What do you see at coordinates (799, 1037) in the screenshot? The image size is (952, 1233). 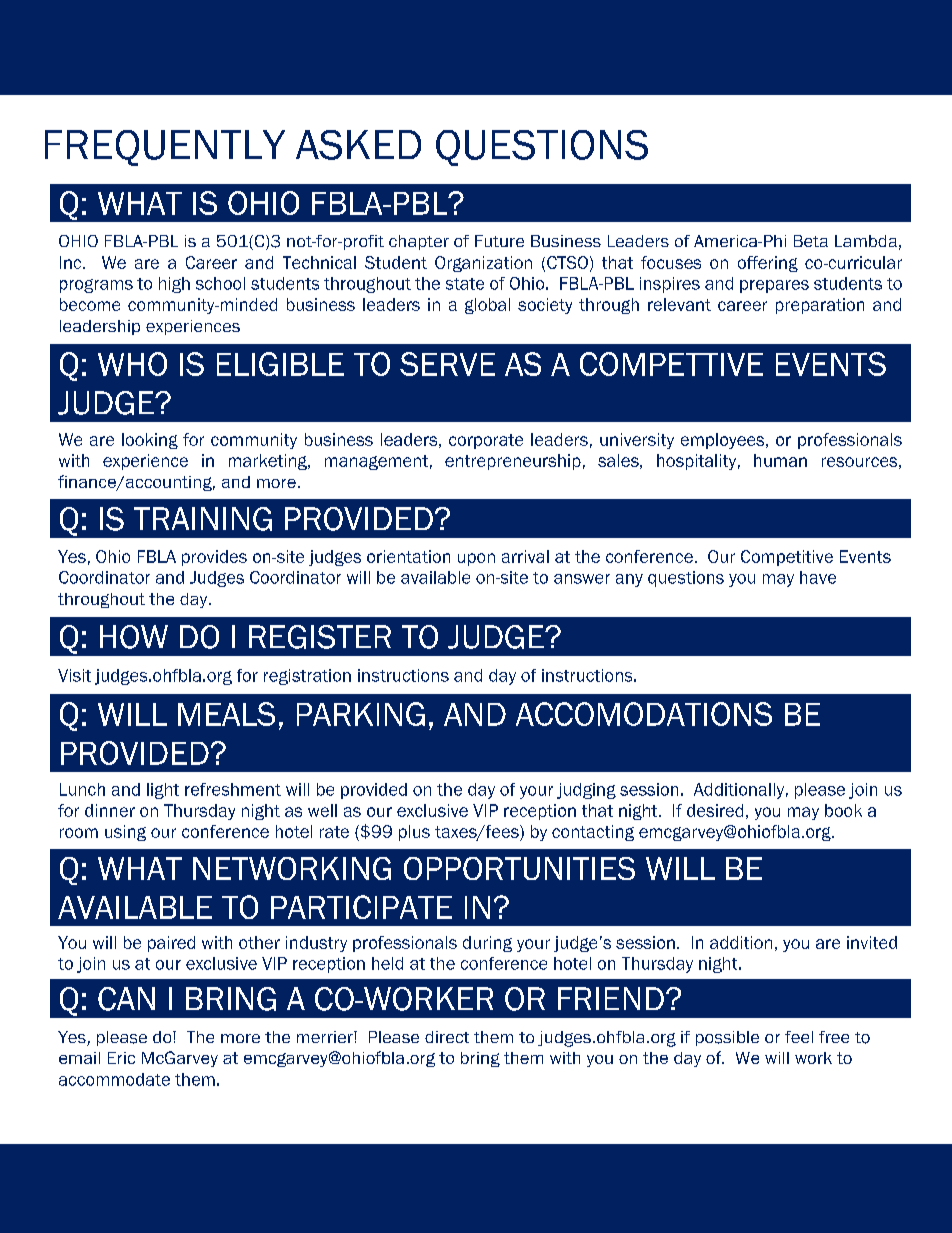 I see `feel` at bounding box center [799, 1037].
